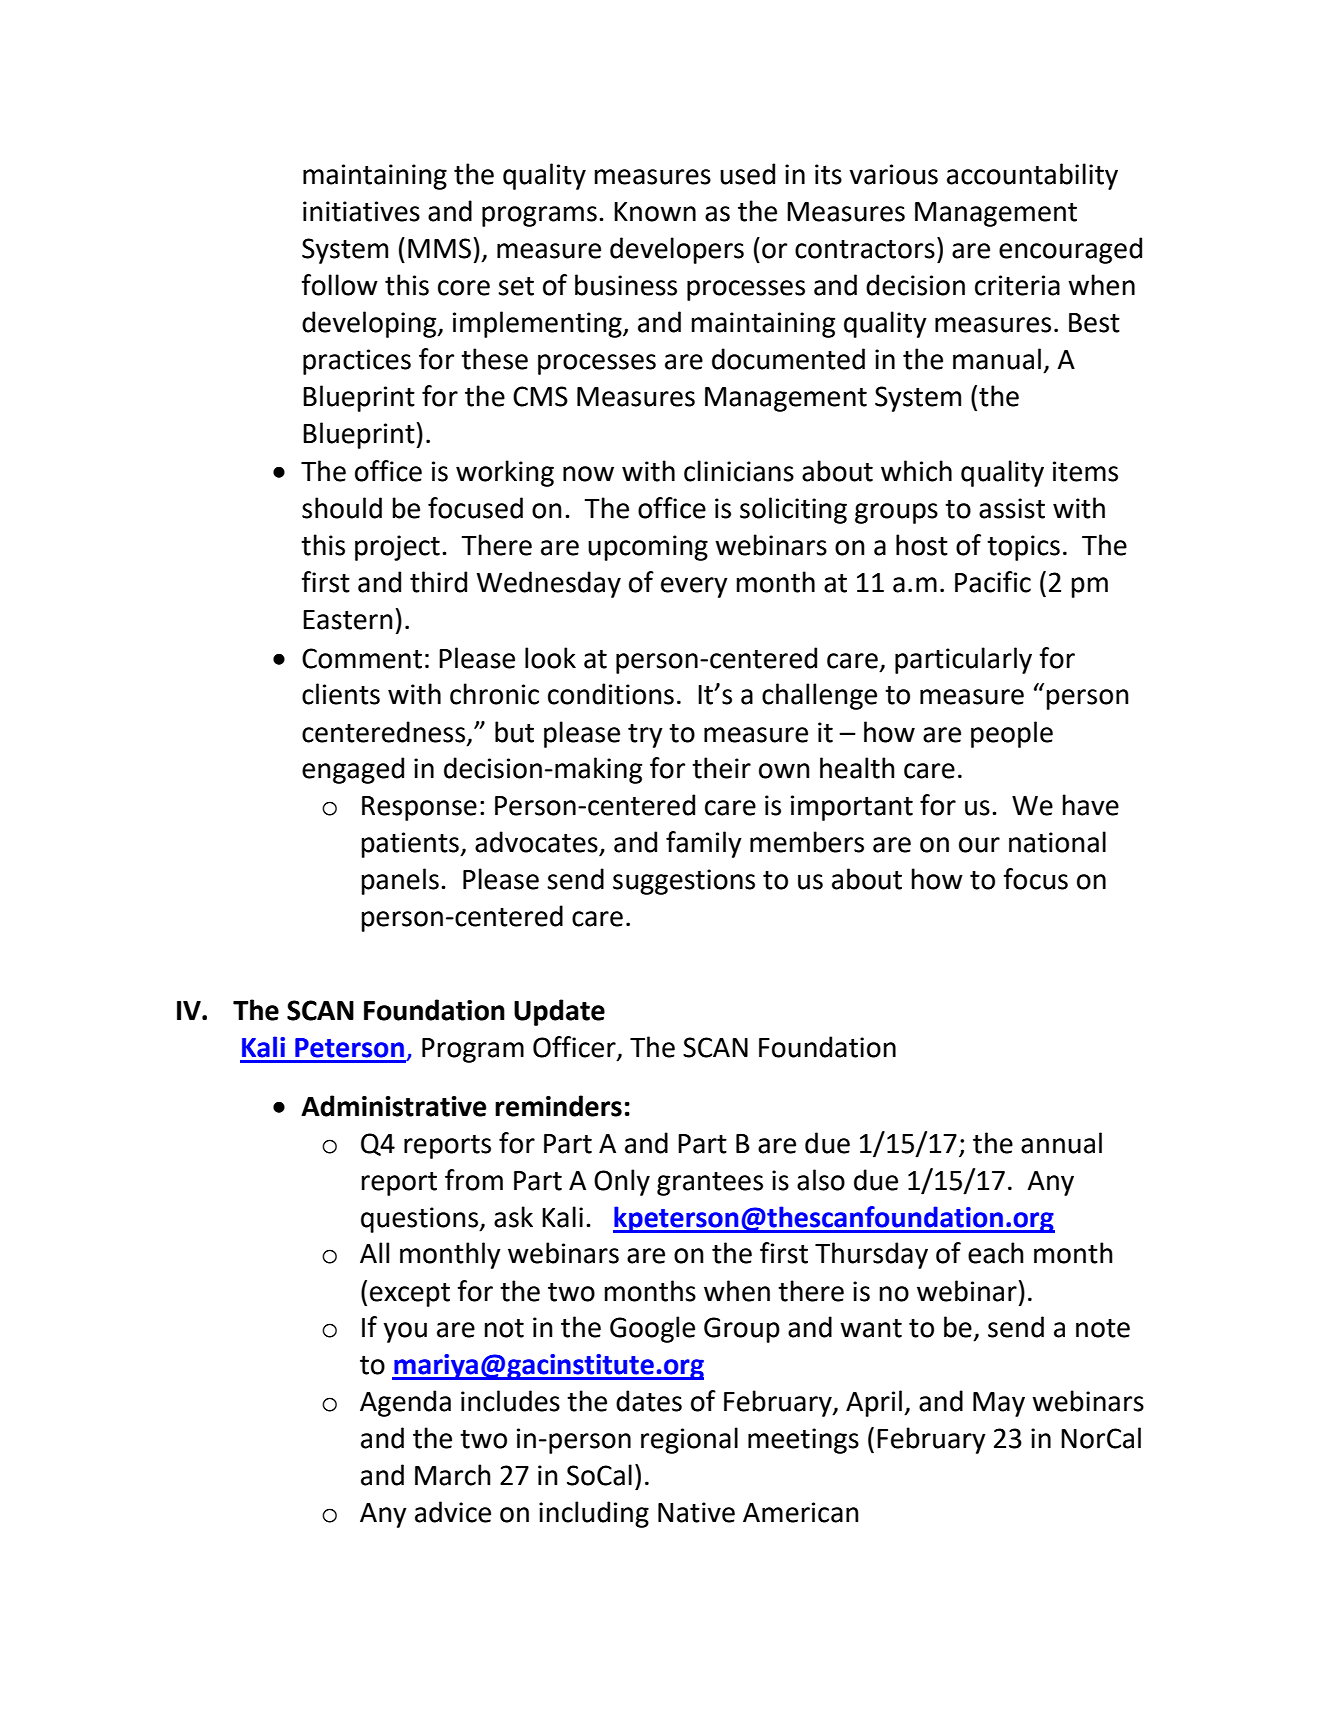  I want to click on accountability, so click(1032, 176).
